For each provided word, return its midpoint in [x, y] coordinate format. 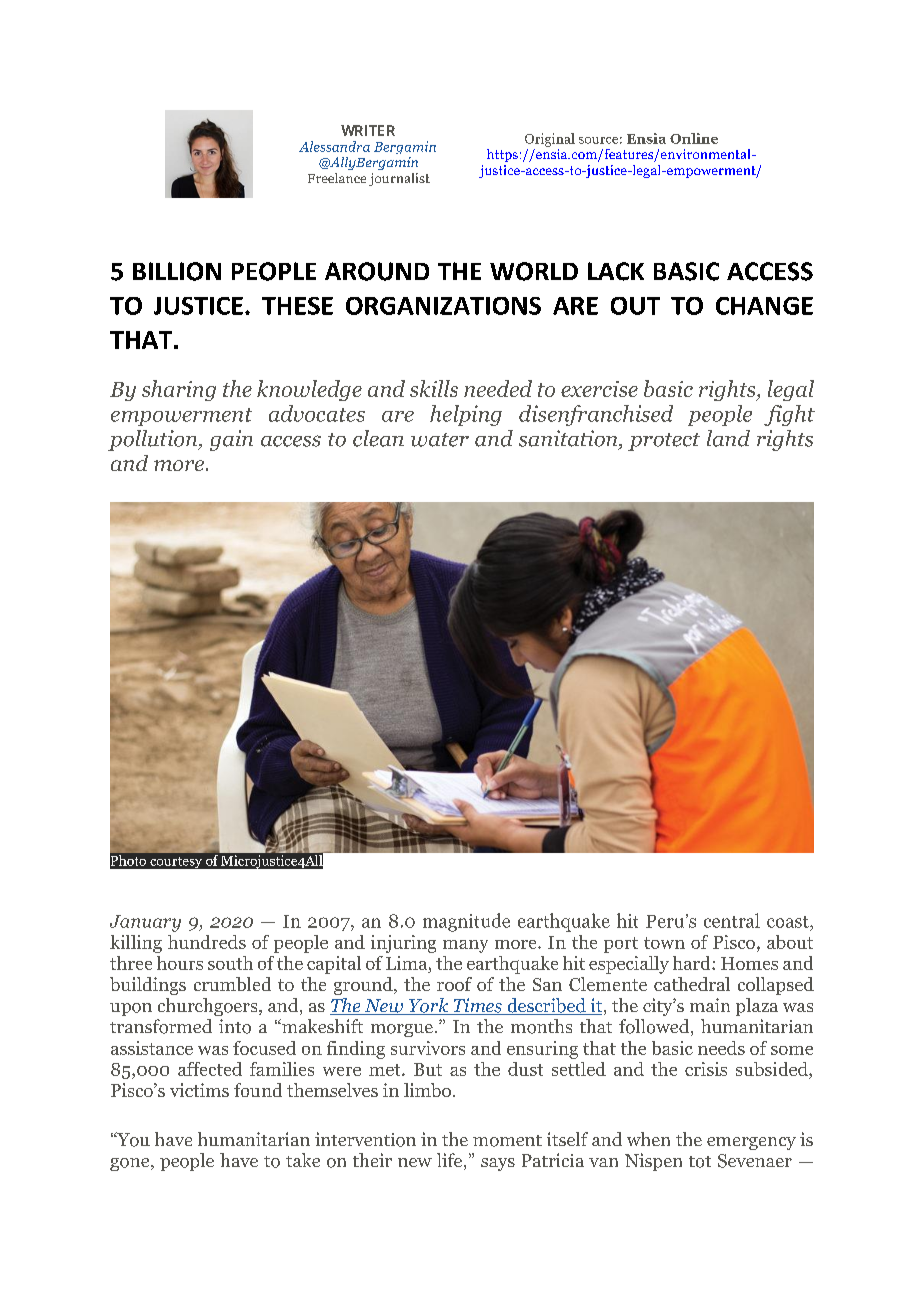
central [732, 920]
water [440, 440]
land [728, 438]
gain [231, 440]
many [465, 946]
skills [434, 388]
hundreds [207, 942]
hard [693, 963]
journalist [399, 179]
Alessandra [334, 146]
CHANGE [764, 306]
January [145, 923]
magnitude [466, 922]
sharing [179, 390]
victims [199, 1090]
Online [694, 138]
